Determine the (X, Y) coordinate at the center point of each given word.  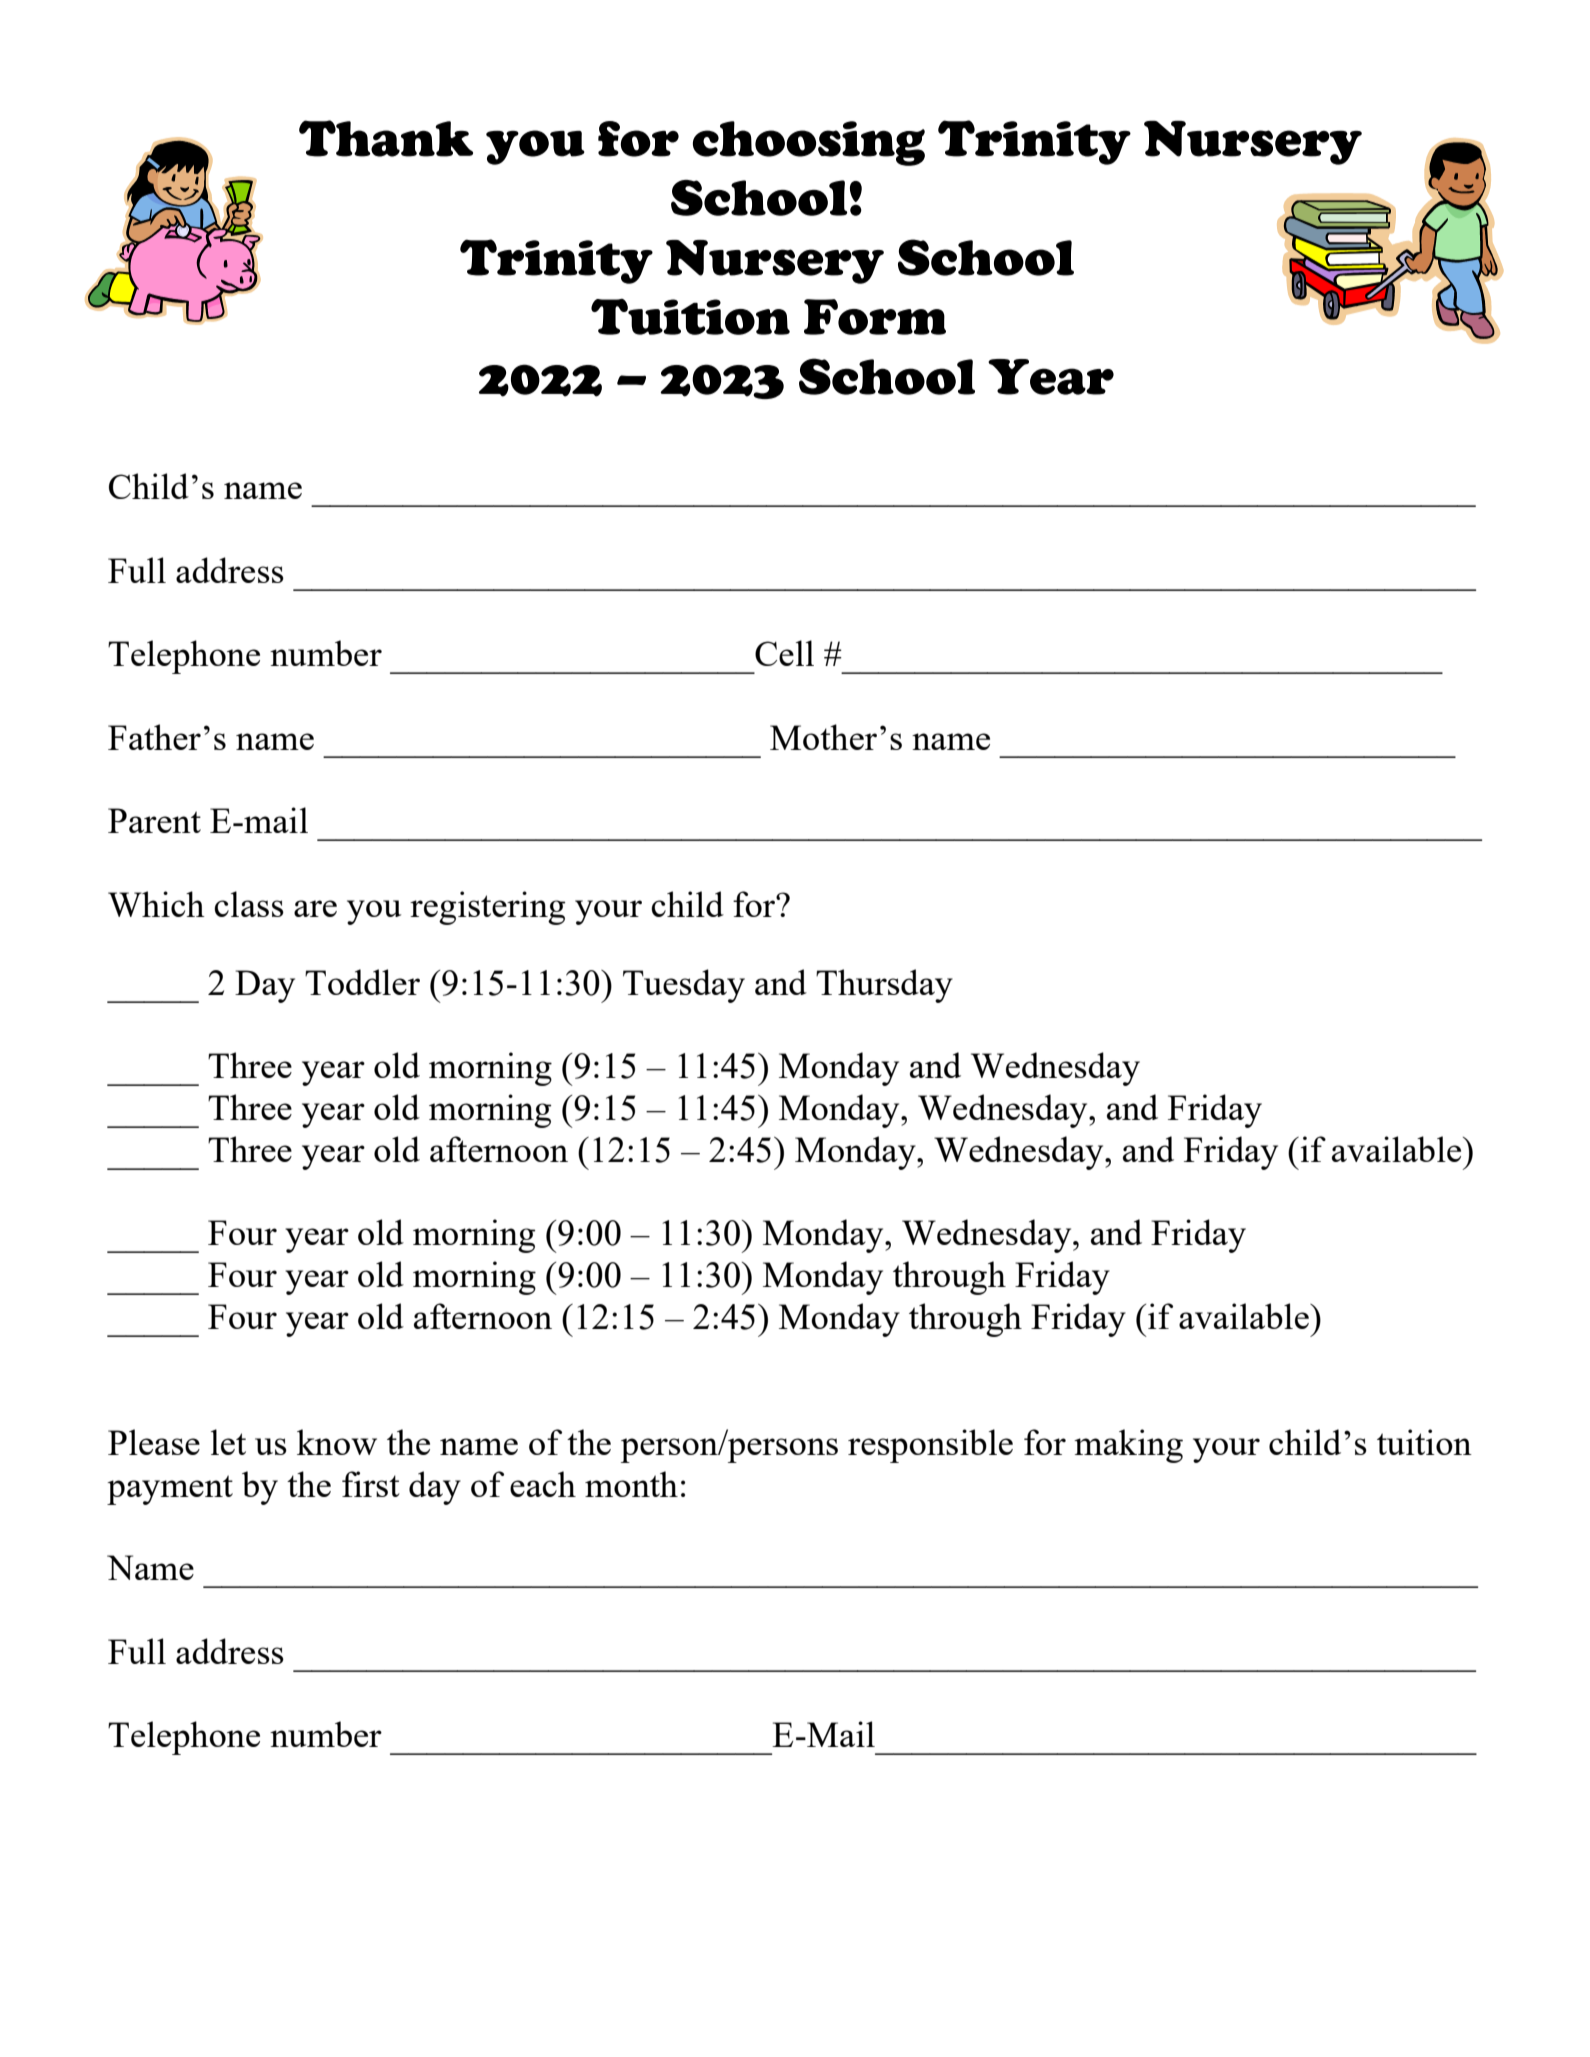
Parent (154, 820)
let (228, 1442)
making (1128, 1446)
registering (488, 908)
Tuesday (684, 986)
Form (875, 317)
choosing (809, 143)
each (543, 1484)
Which (156, 904)
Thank (386, 138)
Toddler (362, 982)
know (337, 1442)
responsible (930, 1446)
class (249, 904)
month (631, 1484)
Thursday (884, 986)
